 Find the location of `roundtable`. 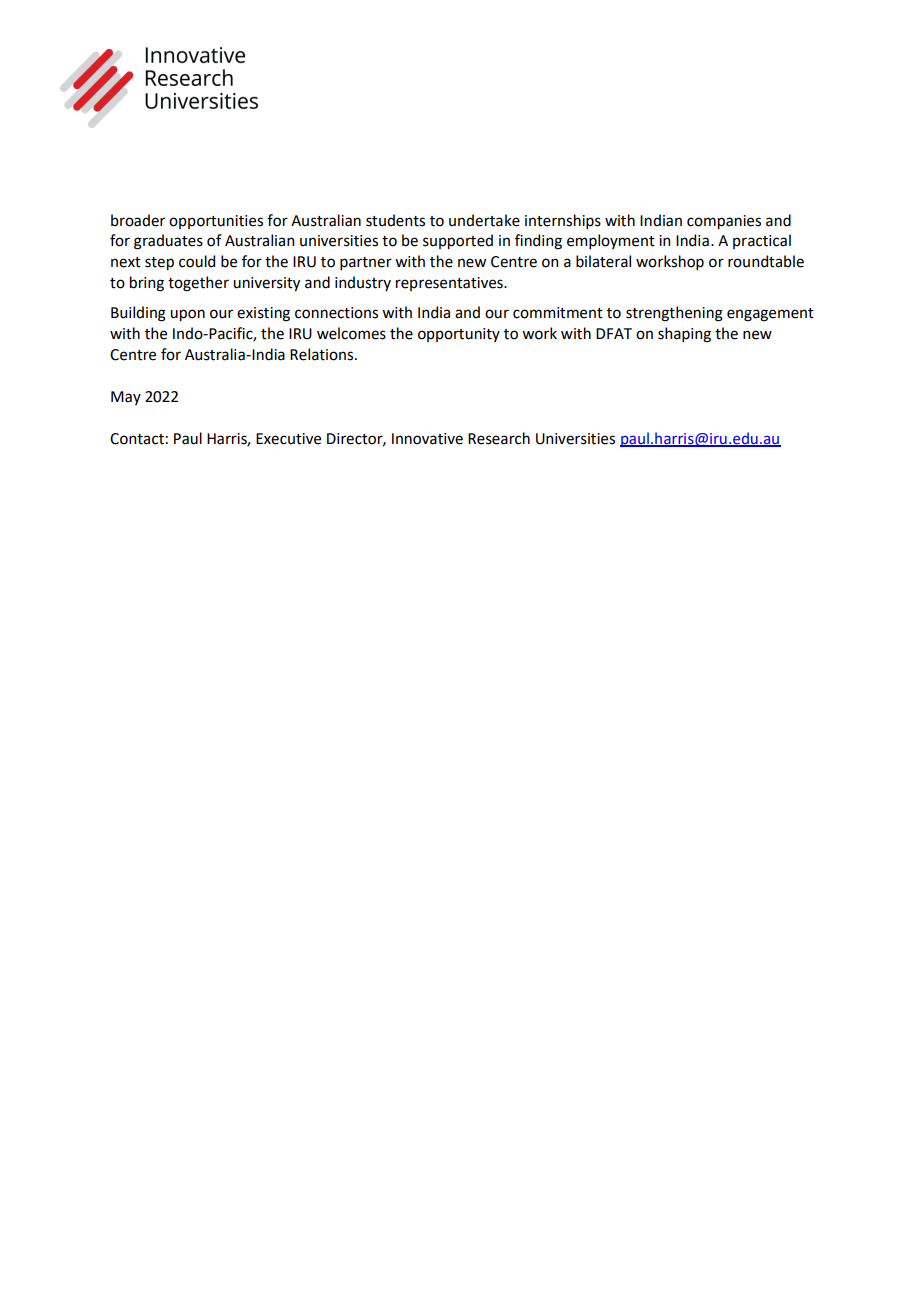

roundtable is located at coordinates (766, 261).
